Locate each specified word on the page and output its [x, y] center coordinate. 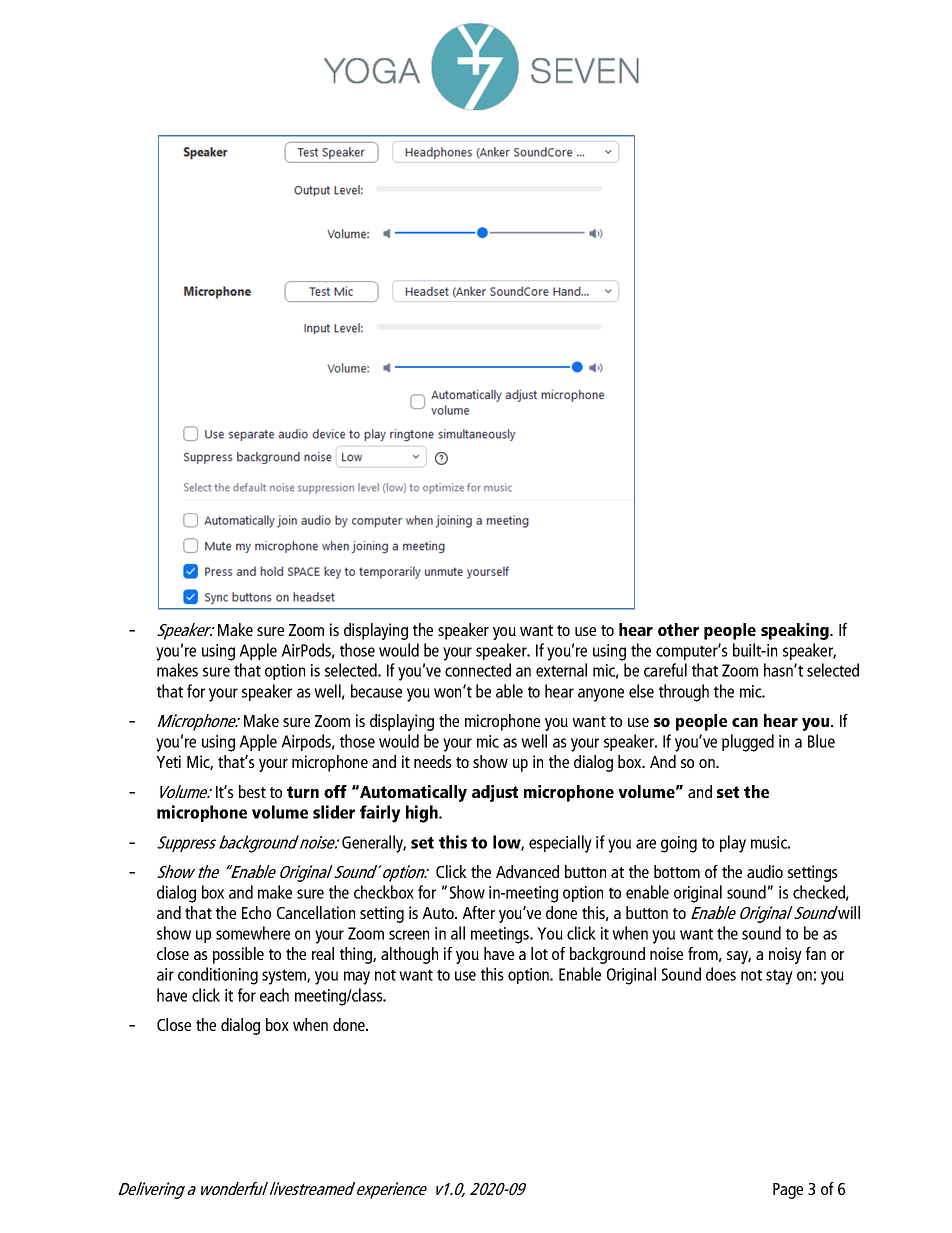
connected [478, 670]
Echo [256, 912]
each [274, 995]
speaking [796, 631]
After [478, 912]
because [376, 691]
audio [765, 871]
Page [788, 1191]
